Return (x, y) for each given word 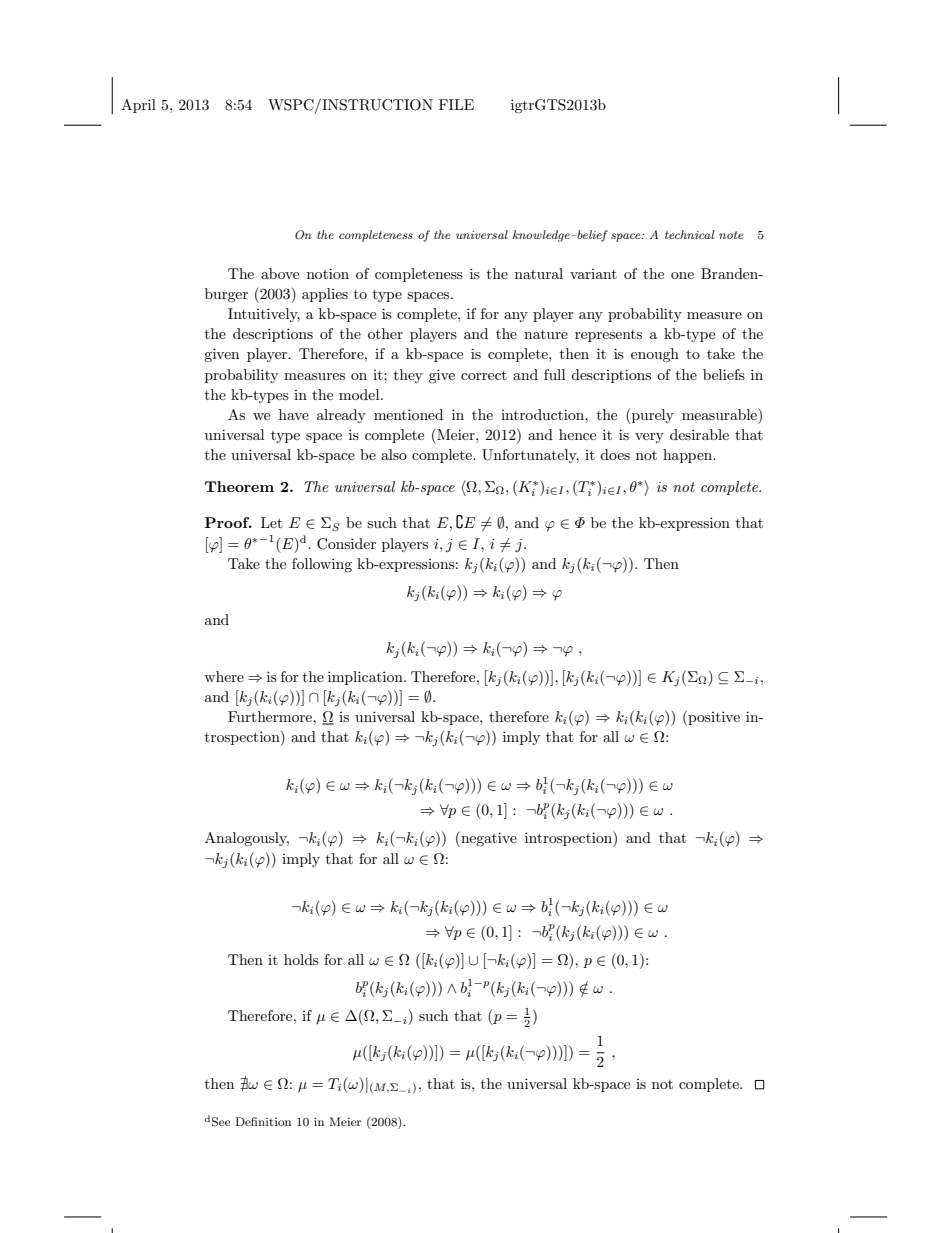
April (138, 106)
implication (366, 678)
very (649, 438)
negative (488, 839)
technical (689, 234)
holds (301, 959)
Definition (263, 1121)
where (224, 676)
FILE (456, 104)
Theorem (239, 486)
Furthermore (271, 716)
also (394, 454)
